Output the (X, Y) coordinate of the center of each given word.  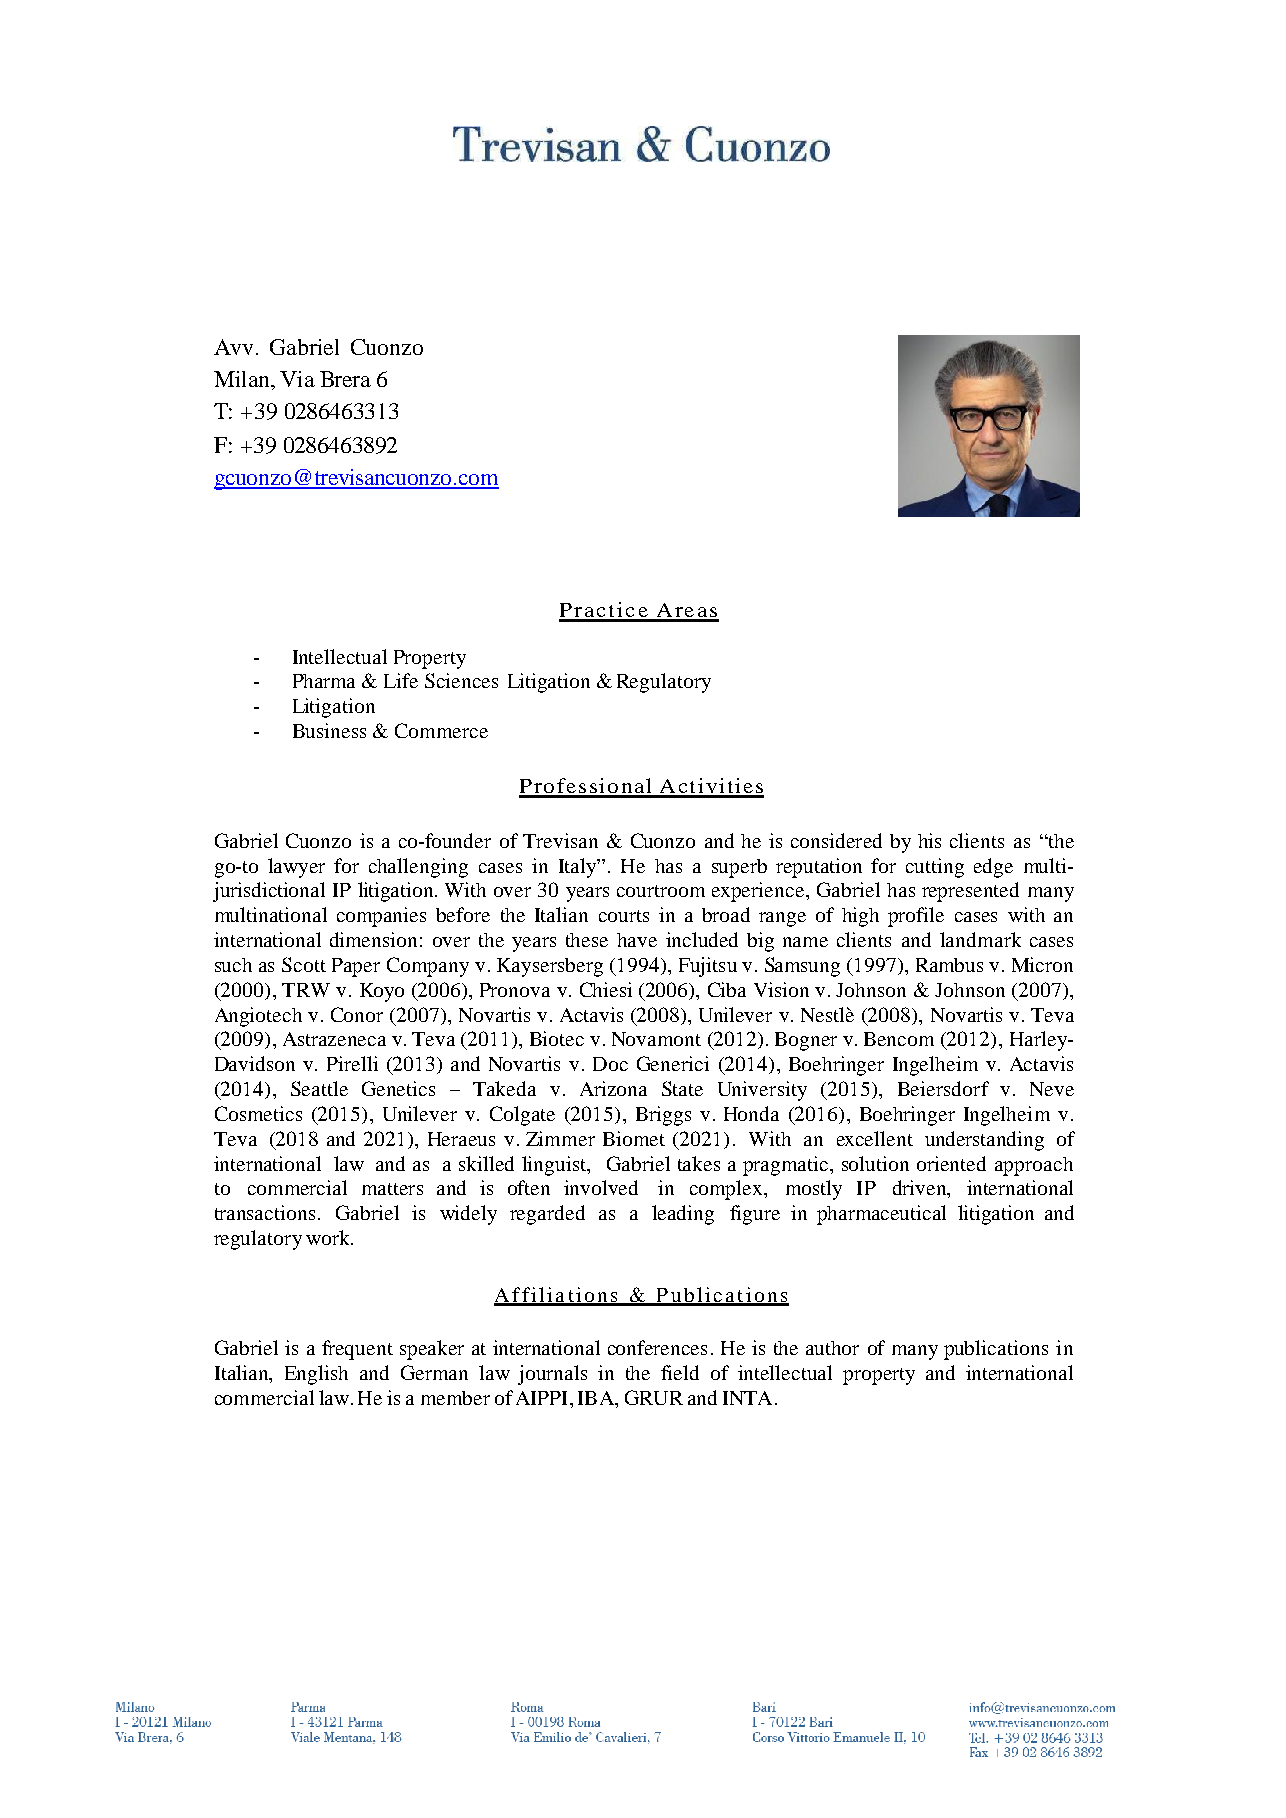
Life (401, 680)
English (316, 1375)
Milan (243, 379)
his (929, 840)
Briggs (663, 1116)
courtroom (661, 891)
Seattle (319, 1088)
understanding (984, 1141)
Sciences (461, 680)
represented (970, 892)
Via (297, 379)
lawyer (296, 868)
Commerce (441, 730)
